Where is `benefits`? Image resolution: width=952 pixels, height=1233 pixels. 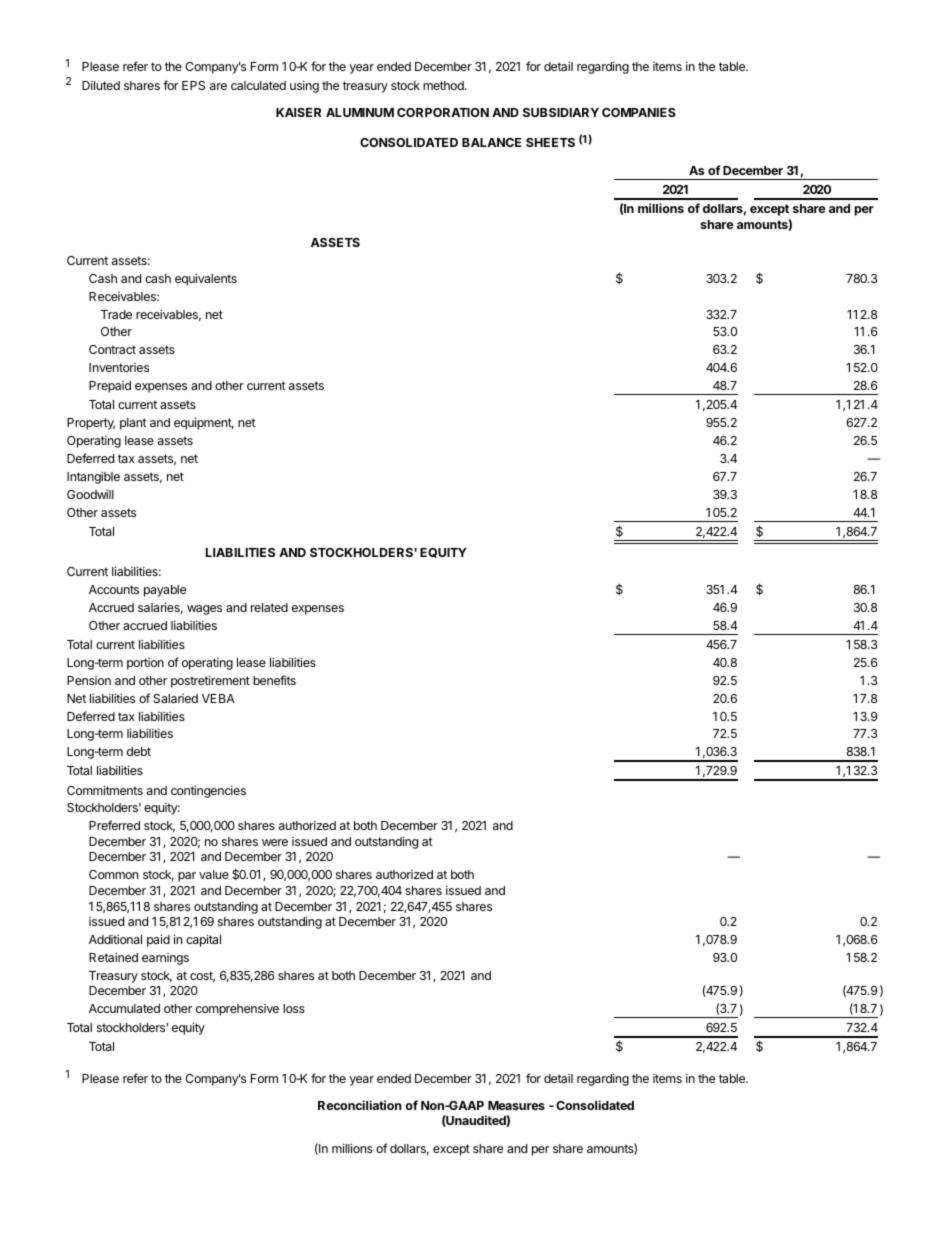 benefits is located at coordinates (274, 680).
